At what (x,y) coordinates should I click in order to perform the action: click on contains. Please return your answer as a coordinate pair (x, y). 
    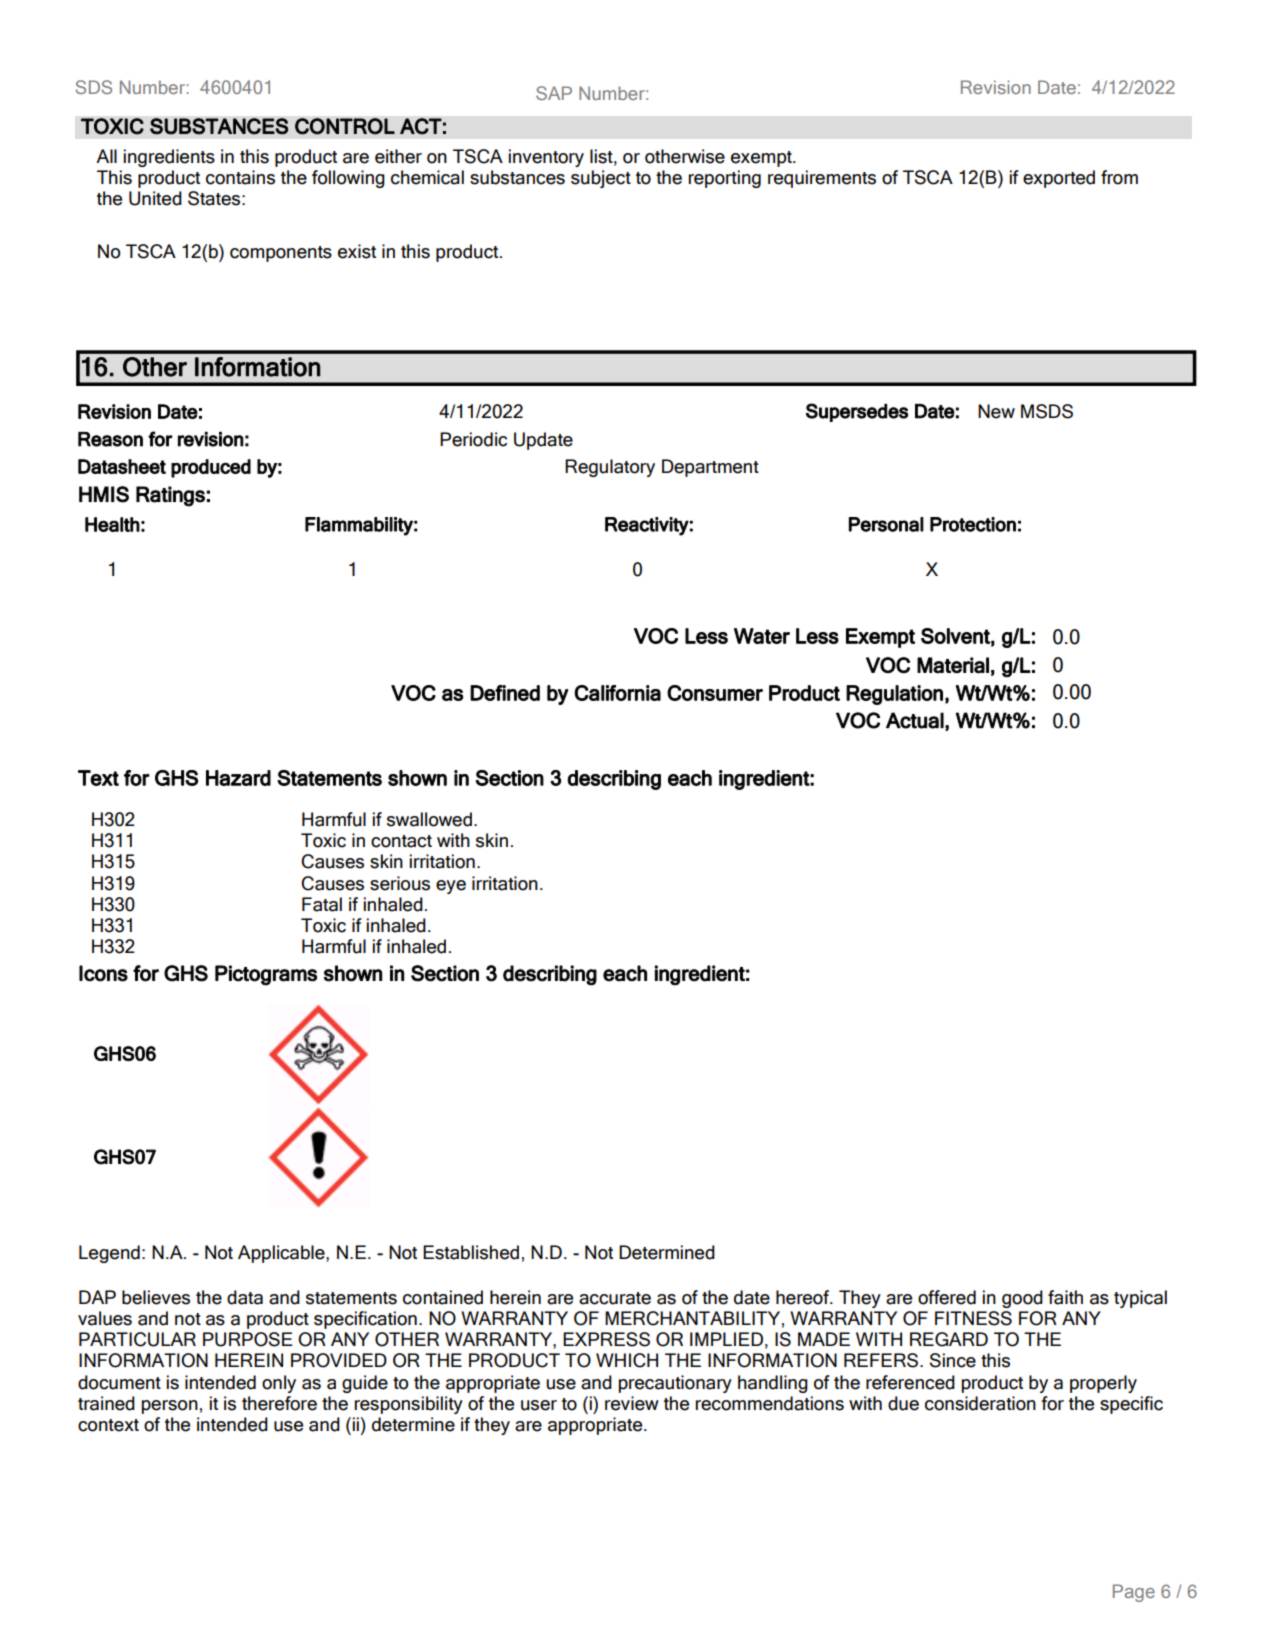
    Looking at the image, I should click on (240, 177).
